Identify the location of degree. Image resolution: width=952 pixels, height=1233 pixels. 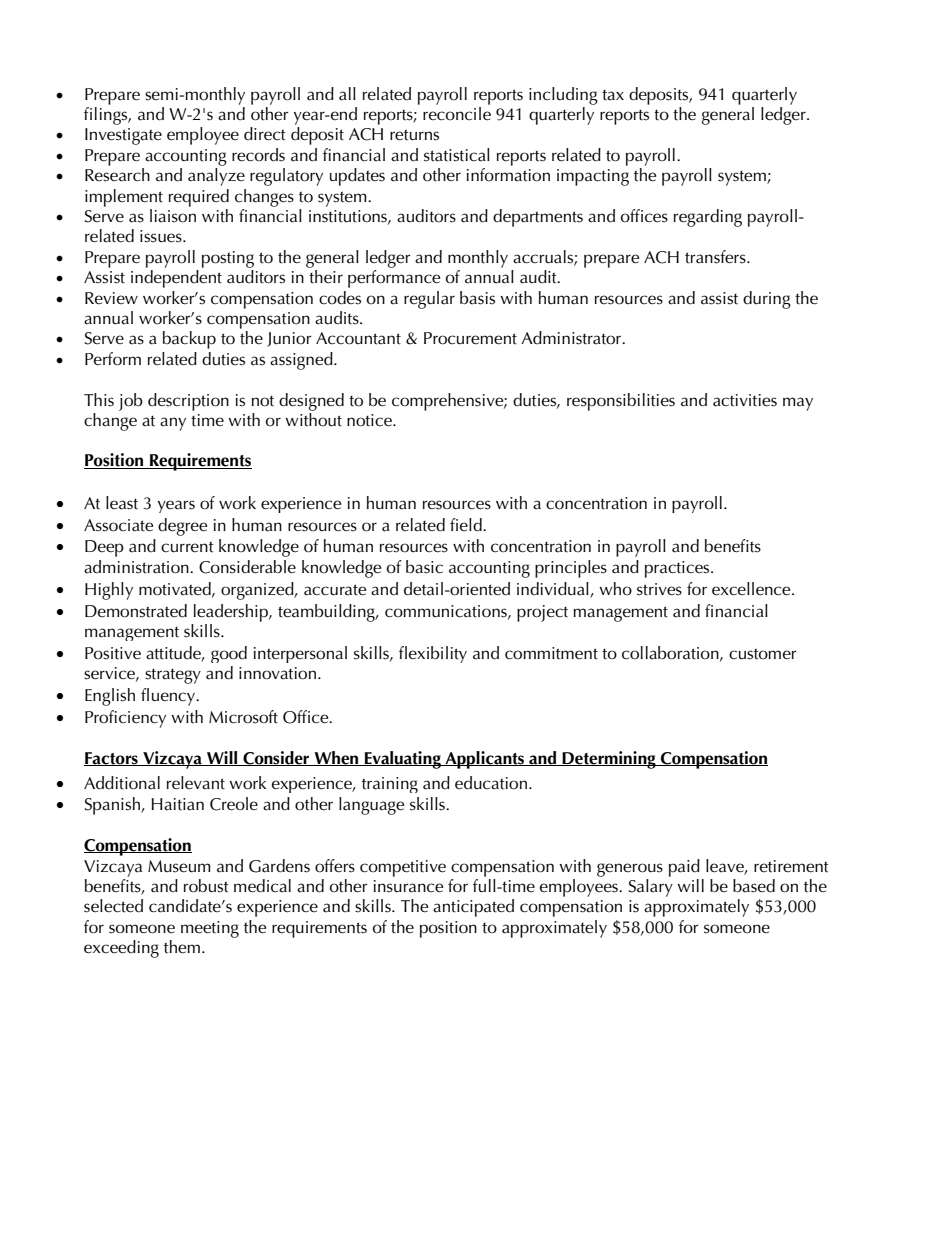
(182, 527).
